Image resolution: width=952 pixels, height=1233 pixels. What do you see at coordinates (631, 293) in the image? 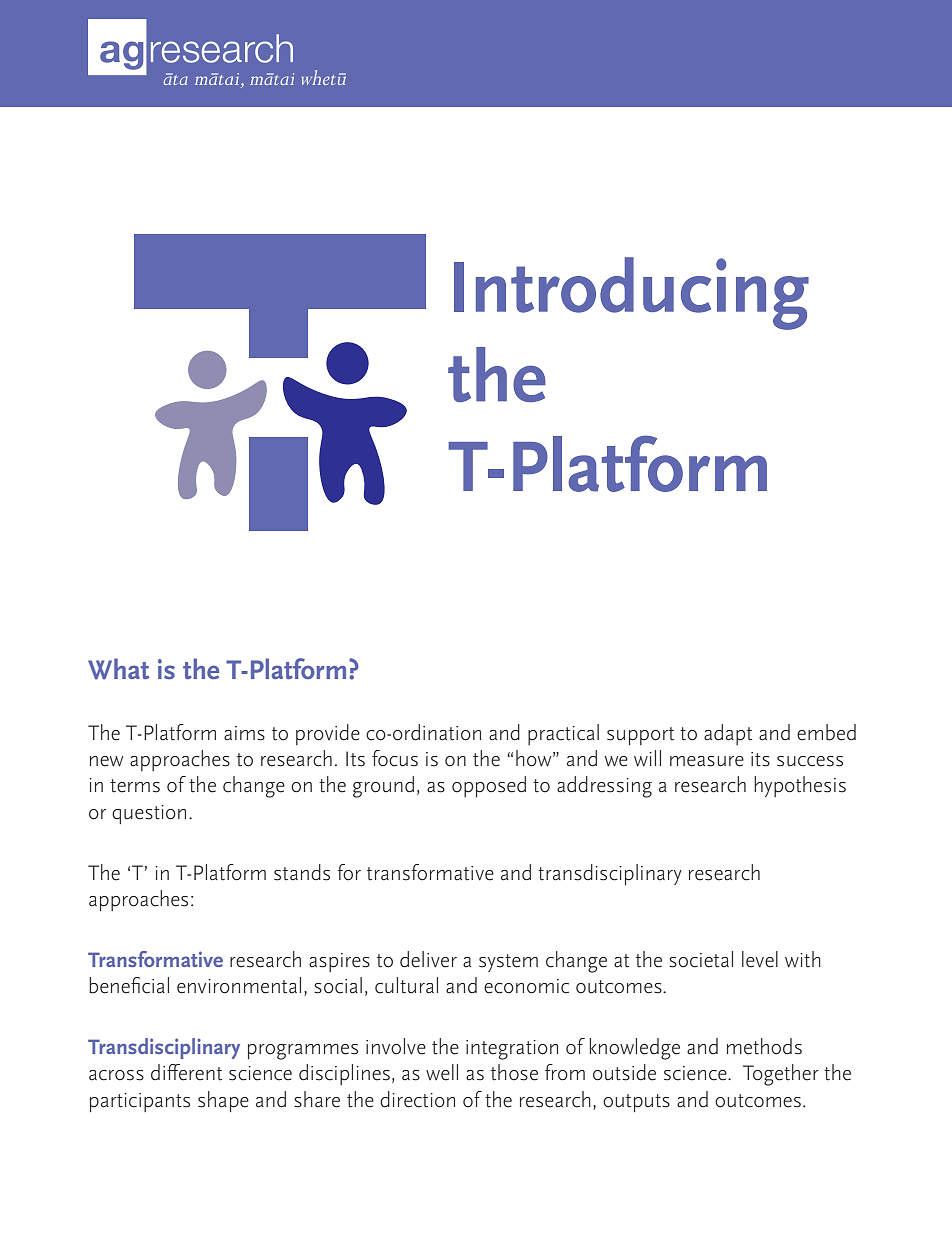
I see `Introducing` at bounding box center [631, 293].
